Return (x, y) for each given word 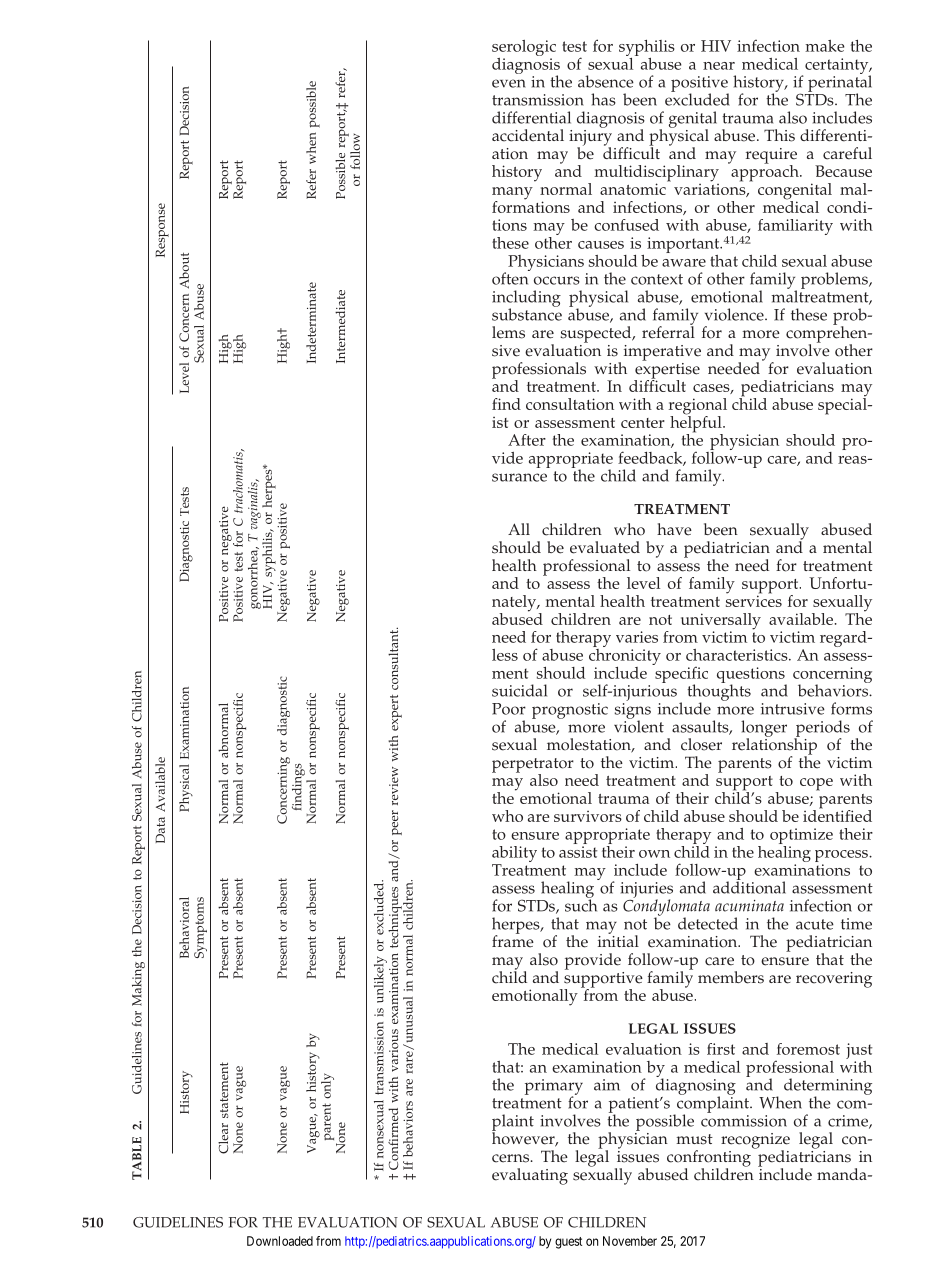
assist (578, 852)
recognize (755, 1142)
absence (606, 81)
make (825, 46)
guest (568, 1243)
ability (514, 855)
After (527, 440)
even (509, 83)
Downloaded (280, 1241)
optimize (801, 837)
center (643, 423)
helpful (697, 424)
